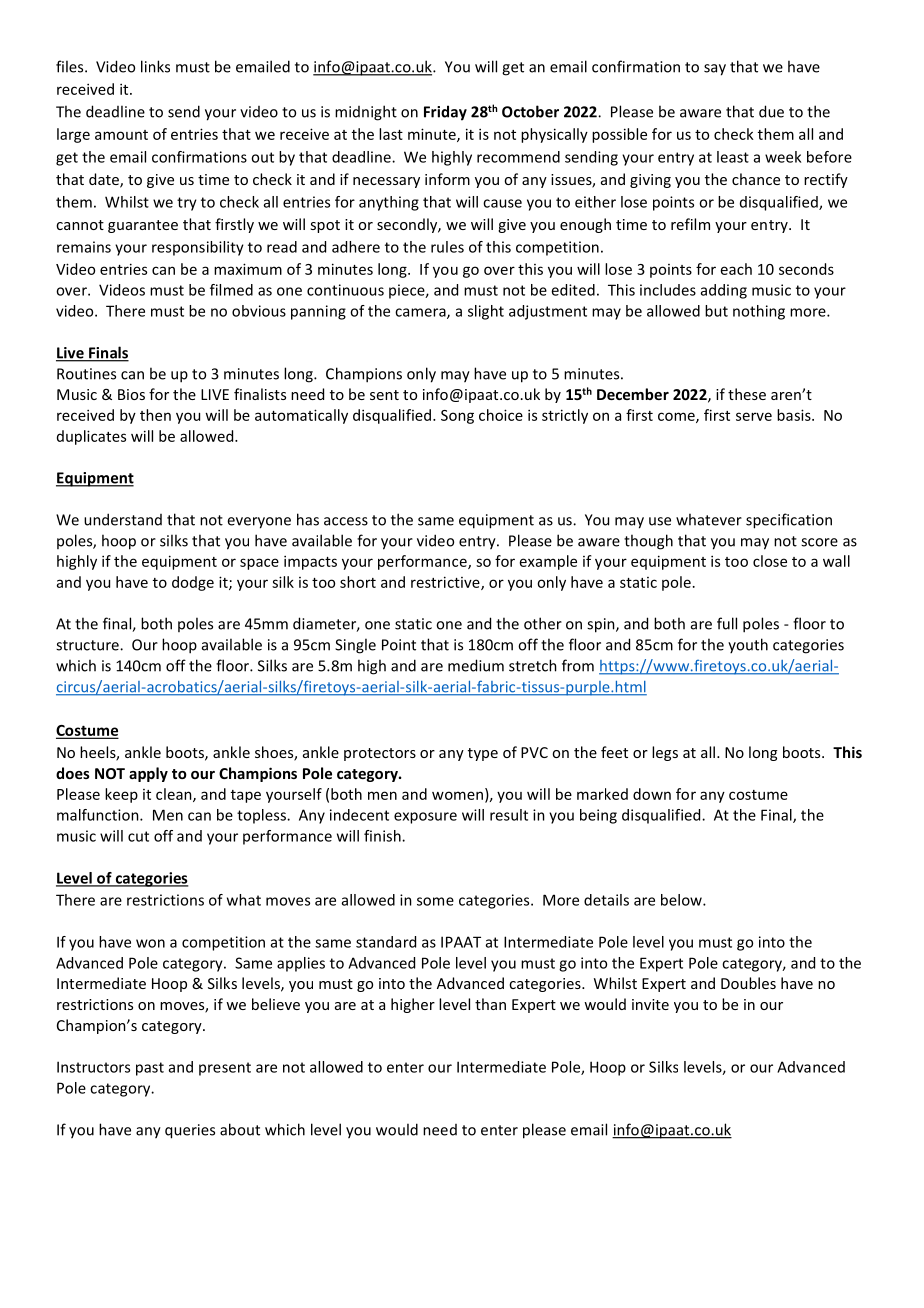 Image resolution: width=924 pixels, height=1308 pixels. What do you see at coordinates (193, 583) in the screenshot?
I see `dodge` at bounding box center [193, 583].
